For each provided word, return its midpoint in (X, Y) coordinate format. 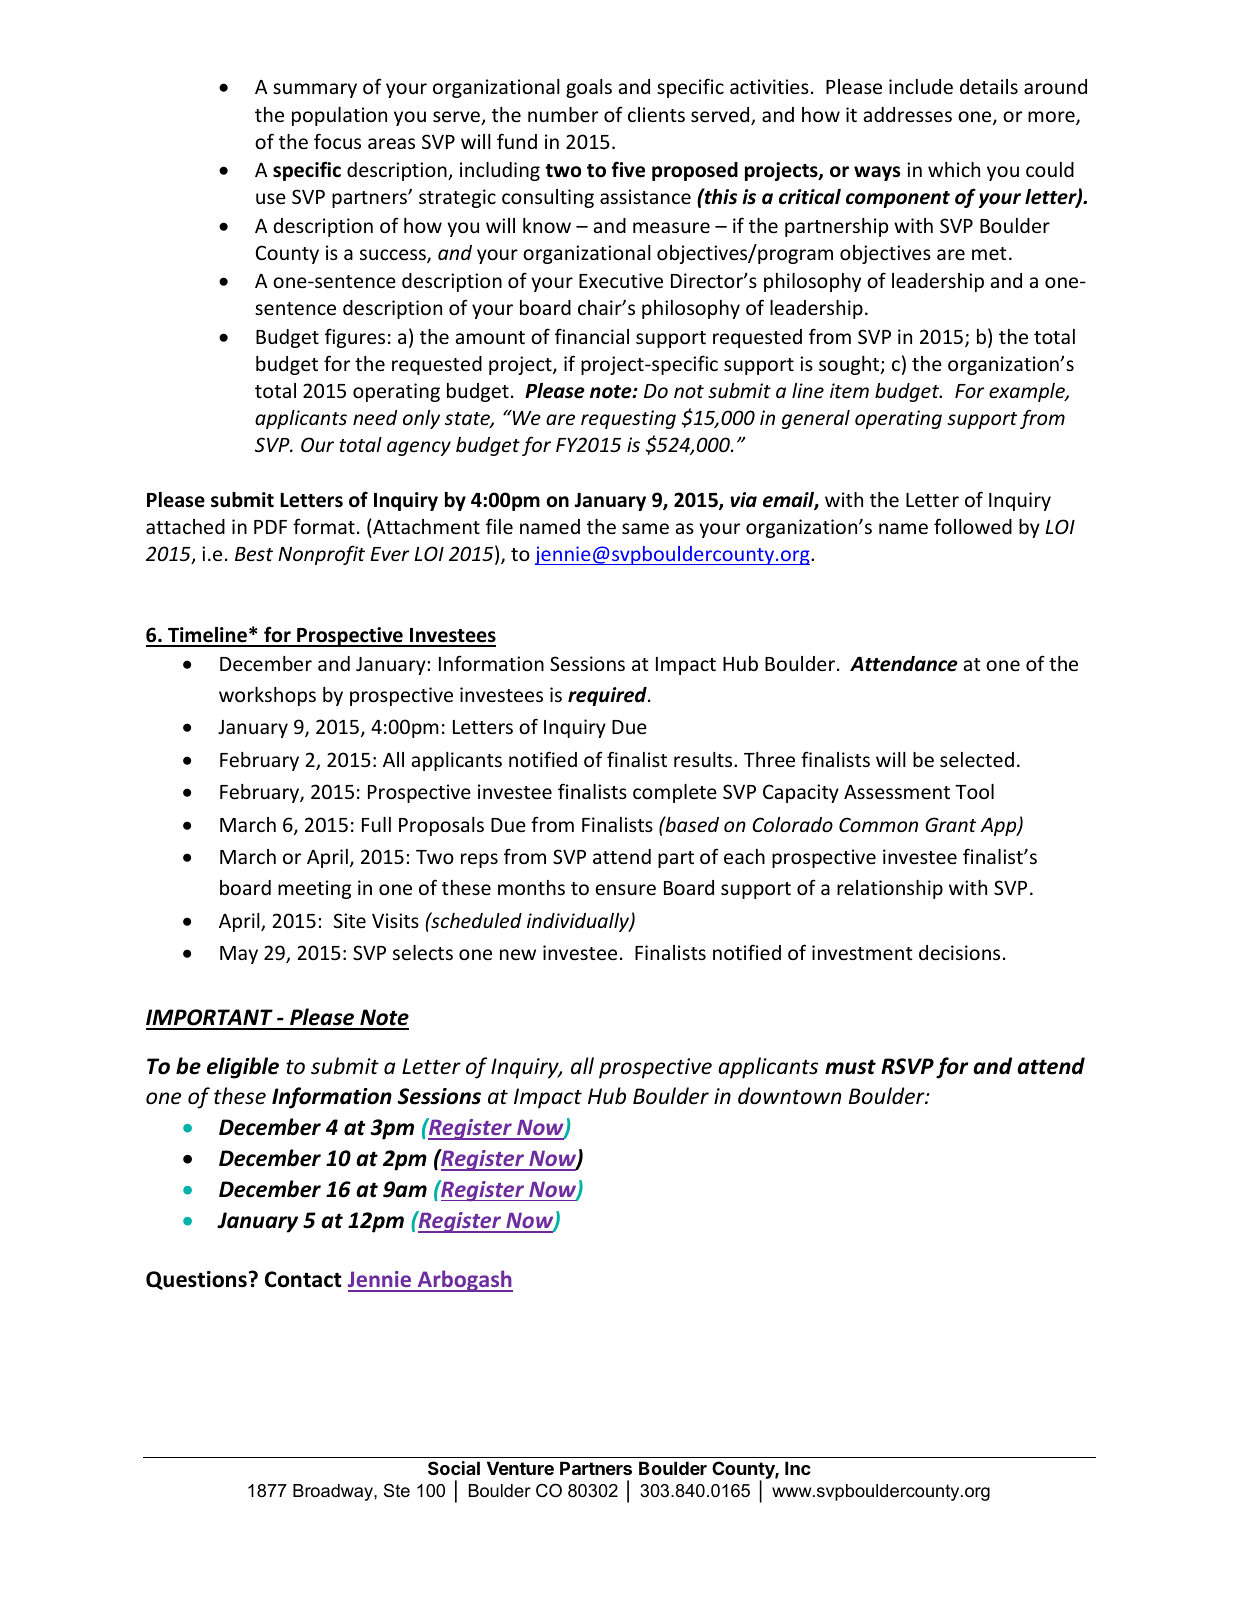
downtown (789, 1096)
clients (656, 114)
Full (376, 824)
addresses (908, 114)
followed (973, 526)
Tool (974, 791)
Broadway (334, 1492)
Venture (520, 1468)
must (850, 1067)
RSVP (907, 1066)
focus (337, 141)
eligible (243, 1068)
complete (675, 793)
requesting (628, 419)
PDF (270, 527)
